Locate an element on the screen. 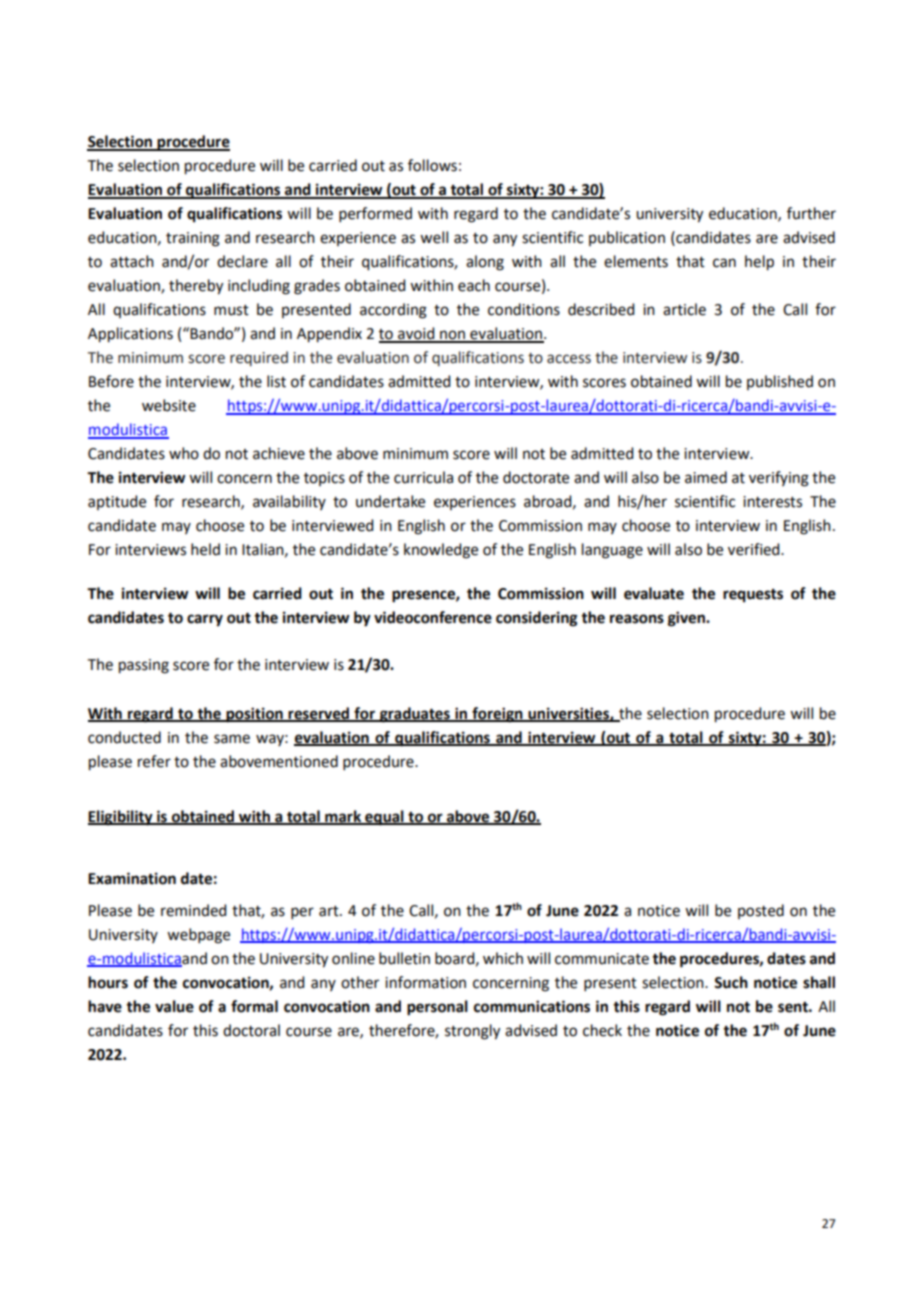 This screenshot has height=1308, width=924. Such is located at coordinates (731, 982).
